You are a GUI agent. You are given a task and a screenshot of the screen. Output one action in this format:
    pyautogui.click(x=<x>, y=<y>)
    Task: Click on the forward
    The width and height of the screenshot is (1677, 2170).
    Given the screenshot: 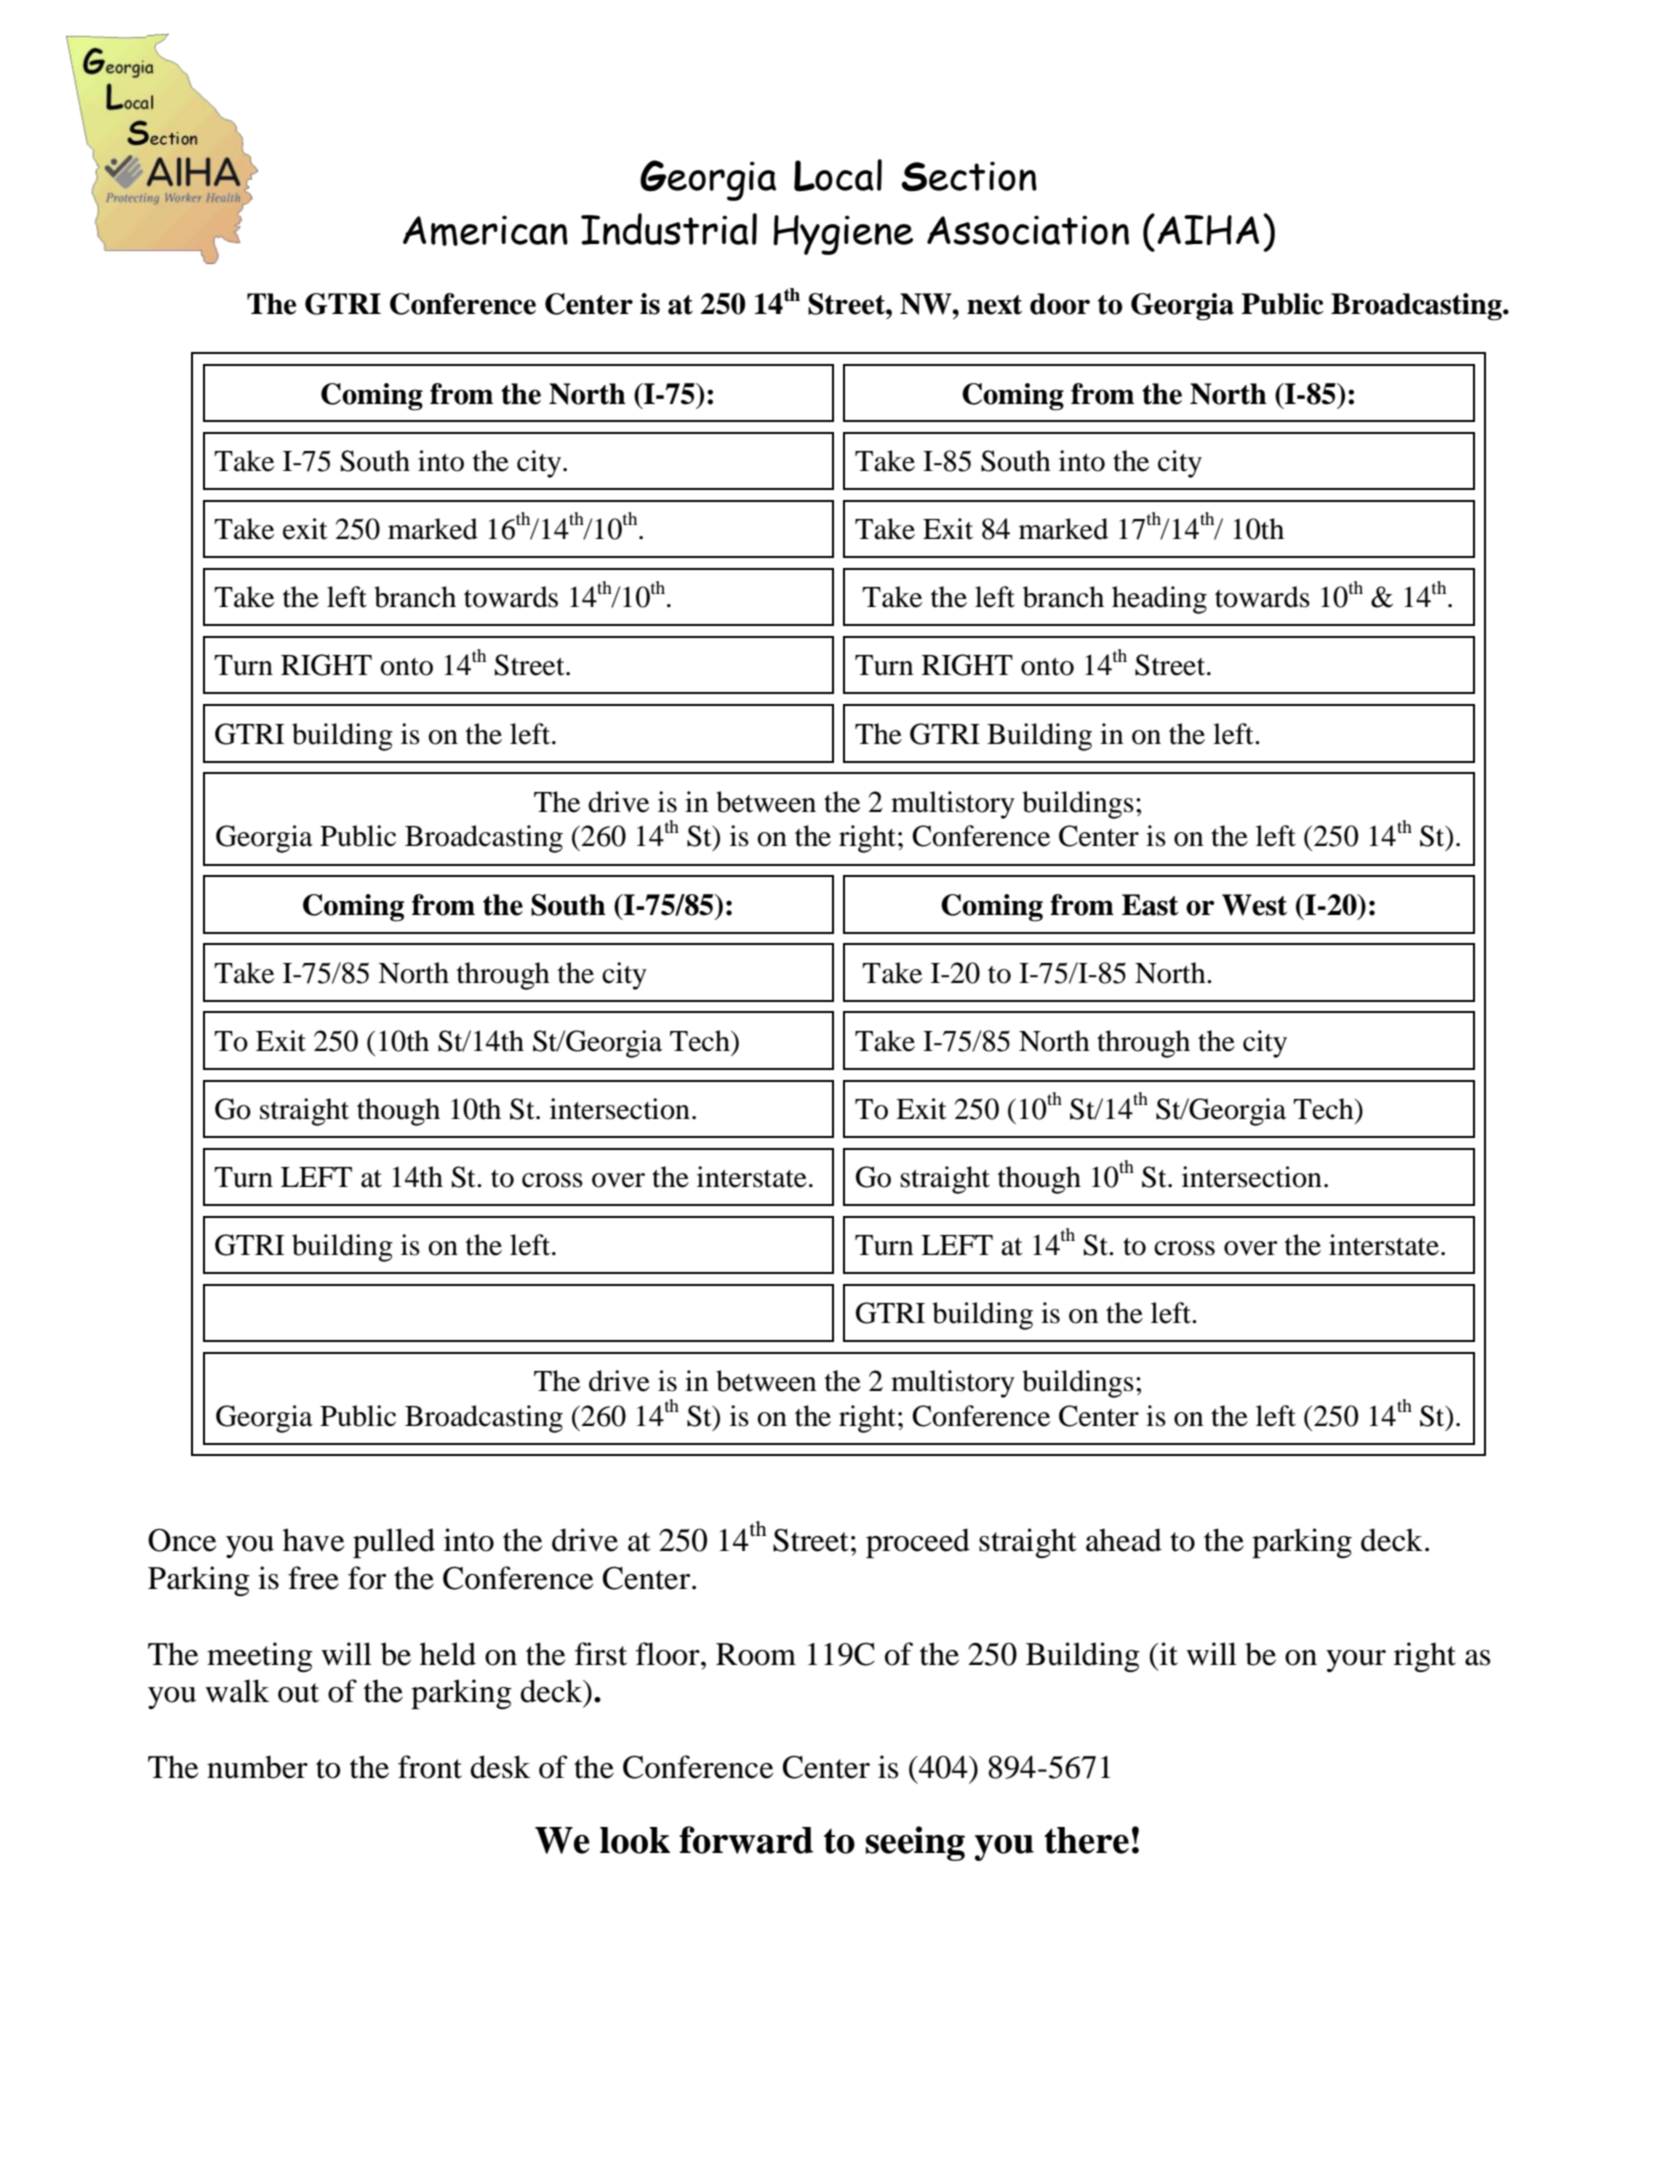 What is the action you would take?
    pyautogui.click(x=746, y=1840)
